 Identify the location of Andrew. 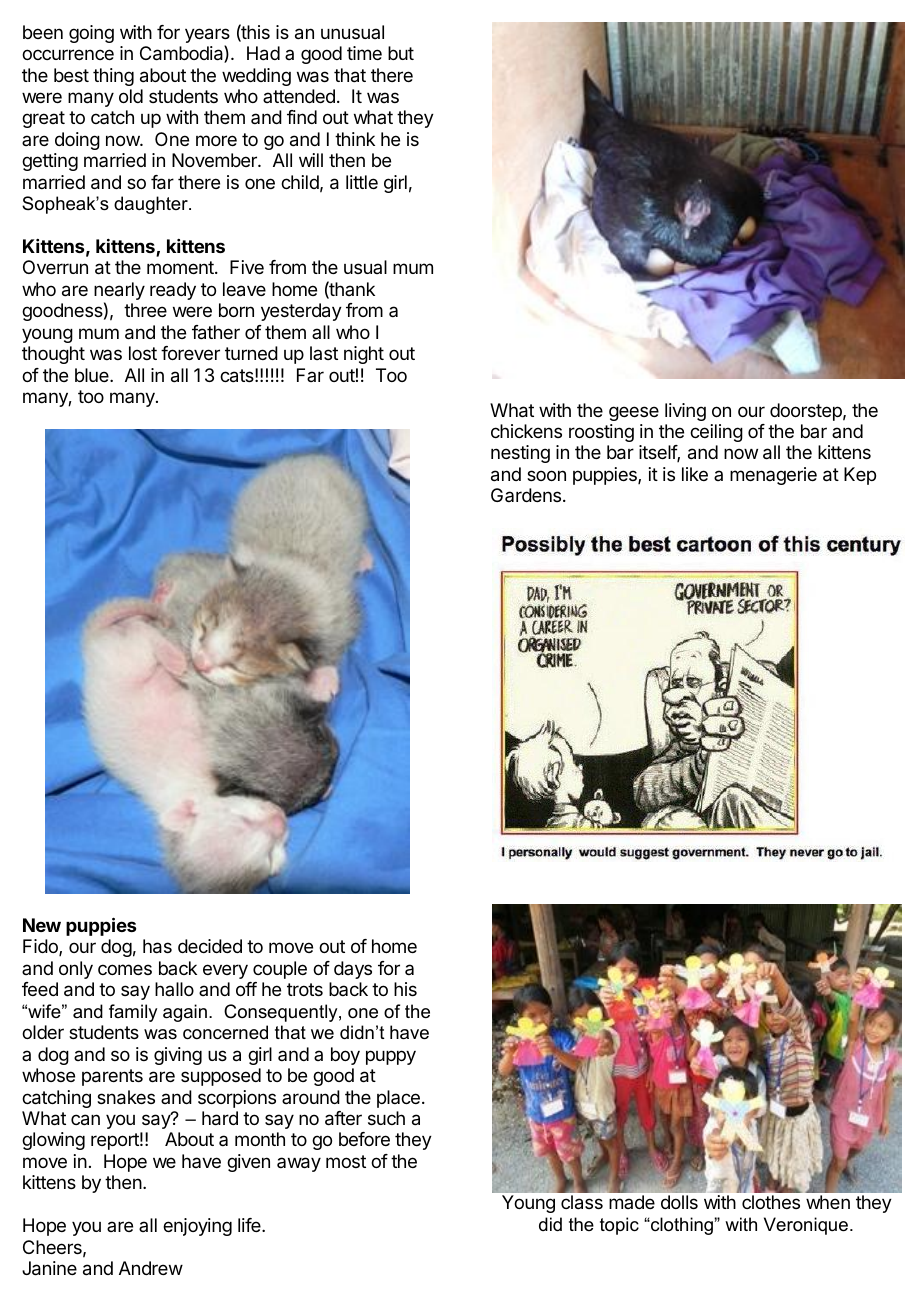
(151, 1268).
